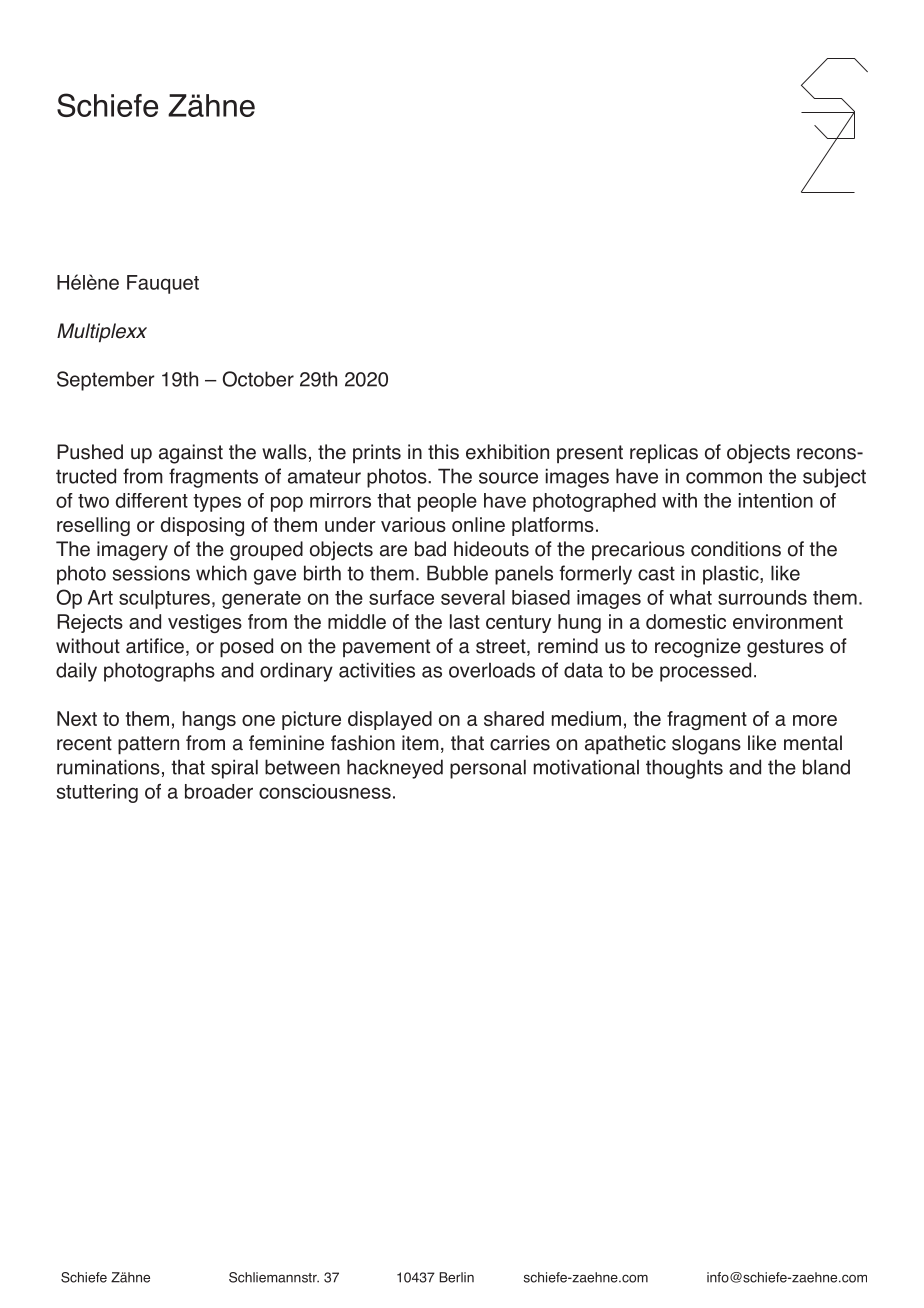 This screenshot has height=1308, width=924. What do you see at coordinates (706, 745) in the screenshot?
I see `slogans` at bounding box center [706, 745].
